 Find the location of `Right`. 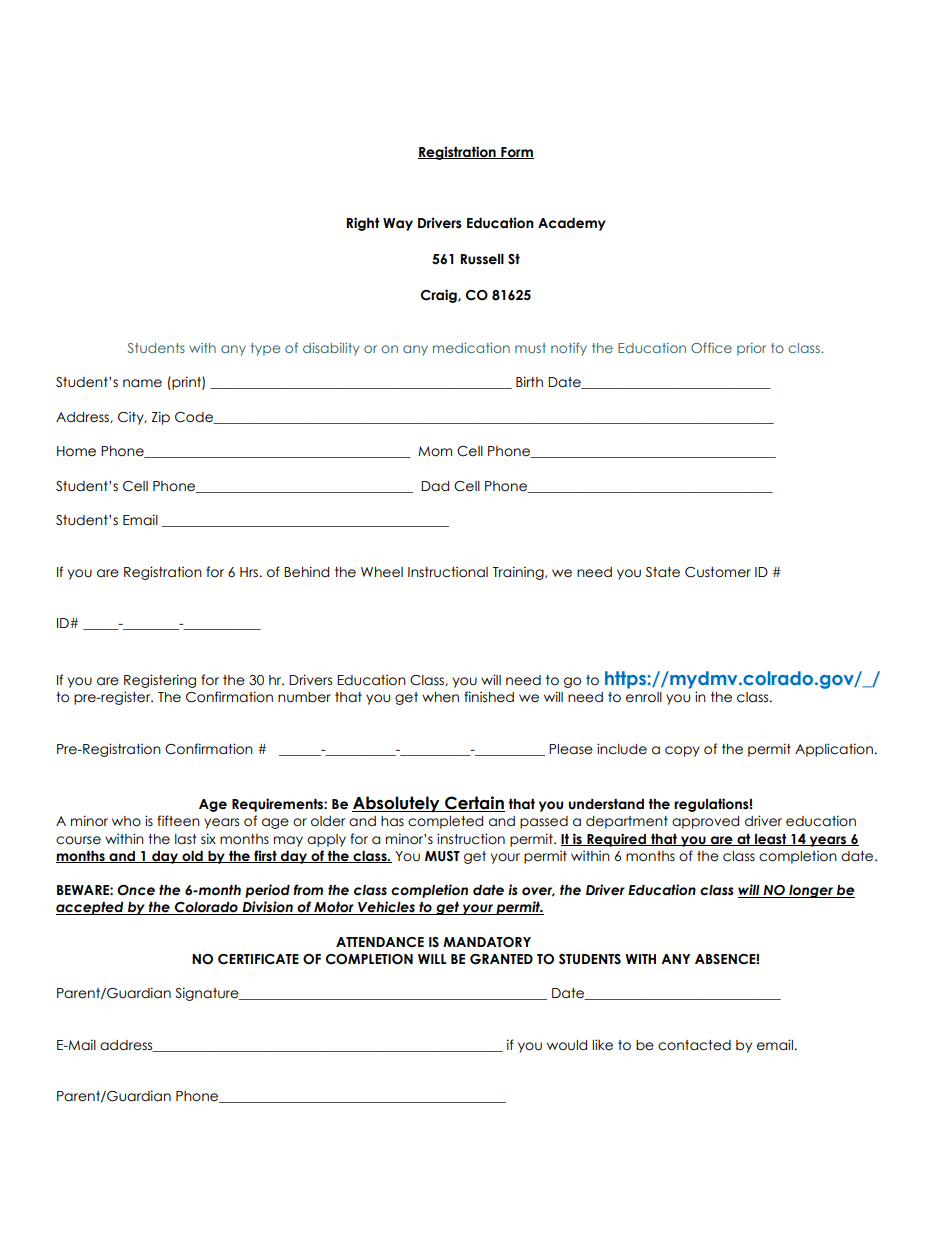

Right is located at coordinates (363, 224).
